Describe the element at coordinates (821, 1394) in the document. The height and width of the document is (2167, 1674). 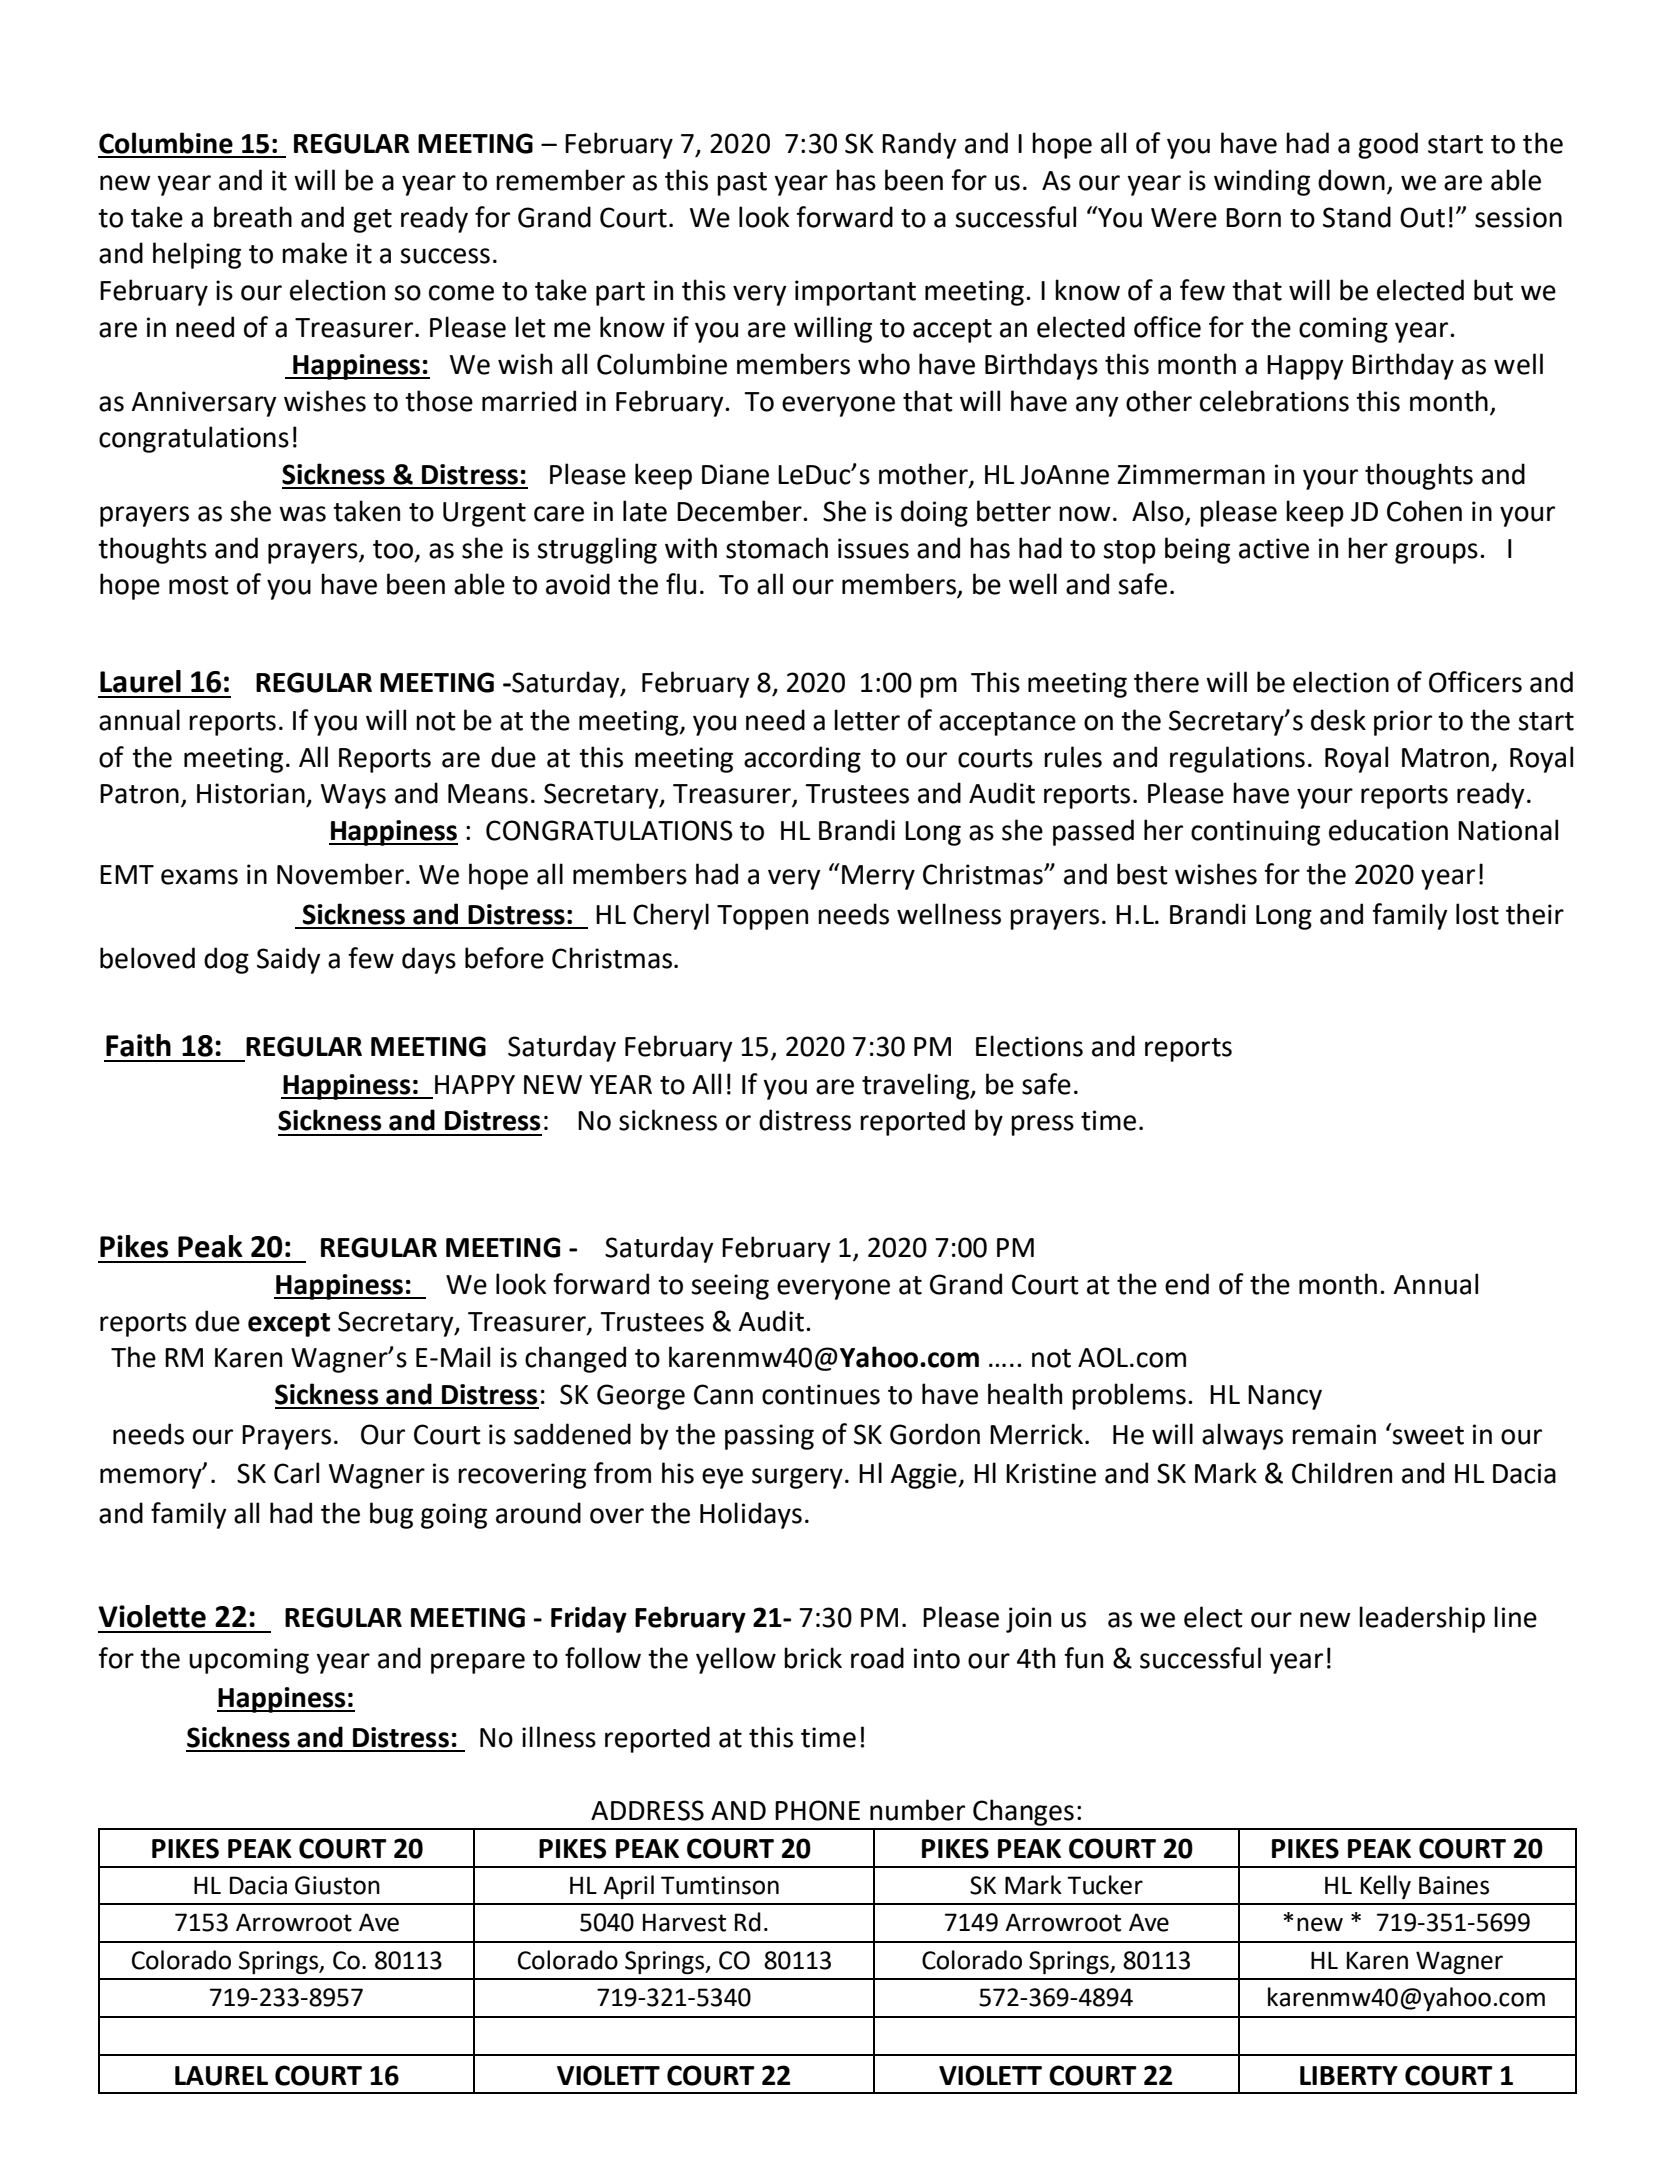
I see `continues` at that location.
